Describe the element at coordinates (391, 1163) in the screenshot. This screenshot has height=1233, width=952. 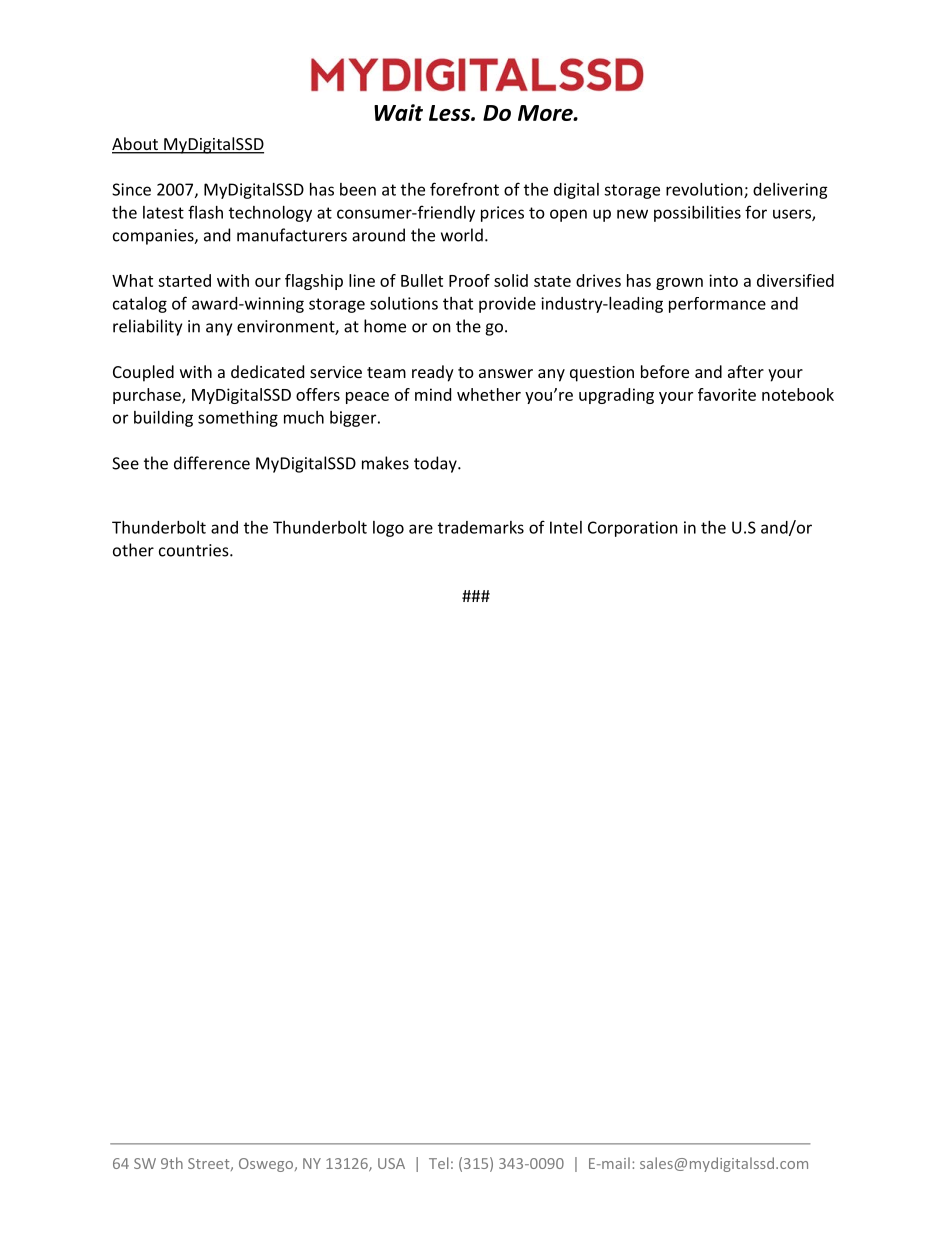
I see `USA` at that location.
